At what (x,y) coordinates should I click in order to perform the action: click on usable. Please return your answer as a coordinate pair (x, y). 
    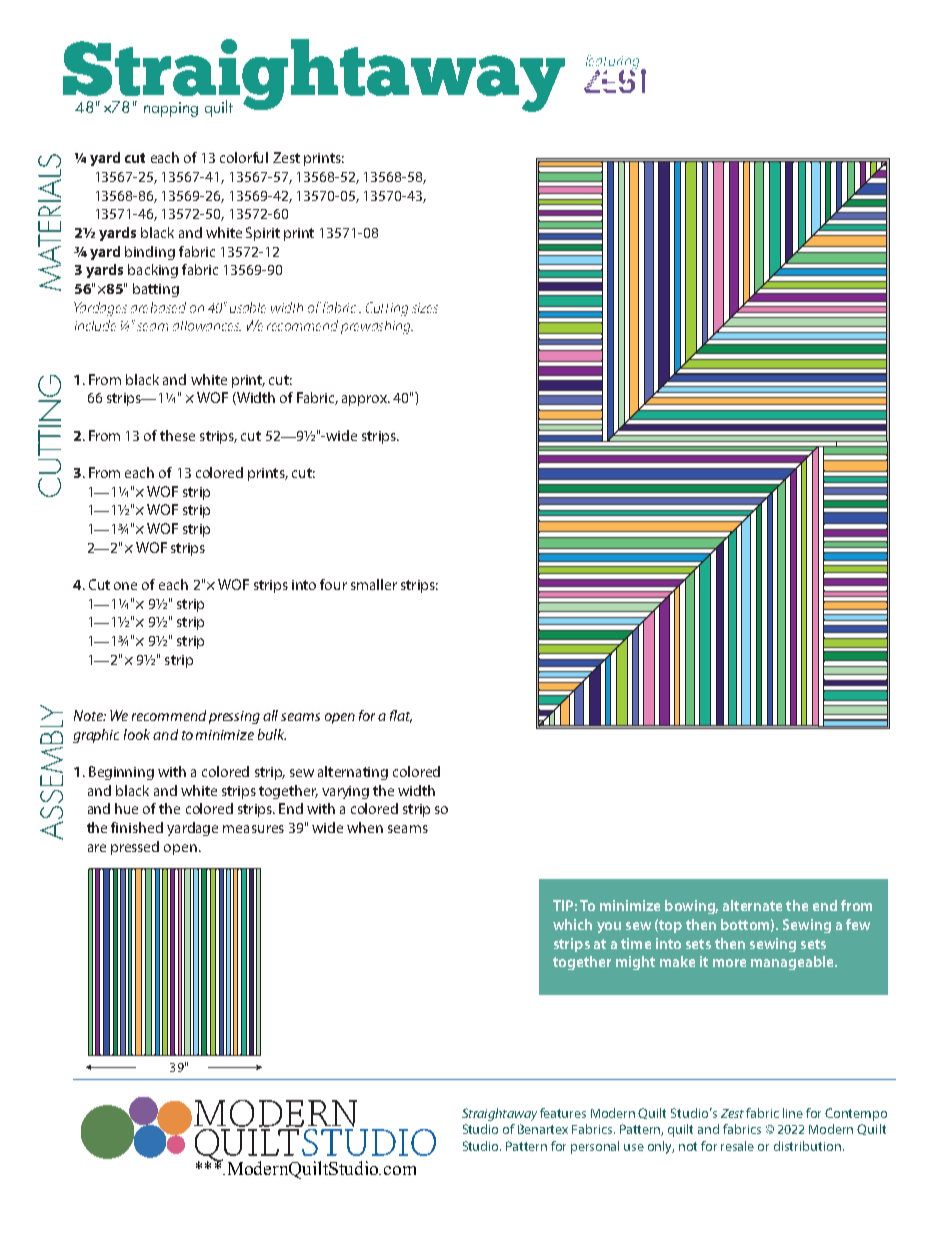
    Looking at the image, I should click on (248, 307).
